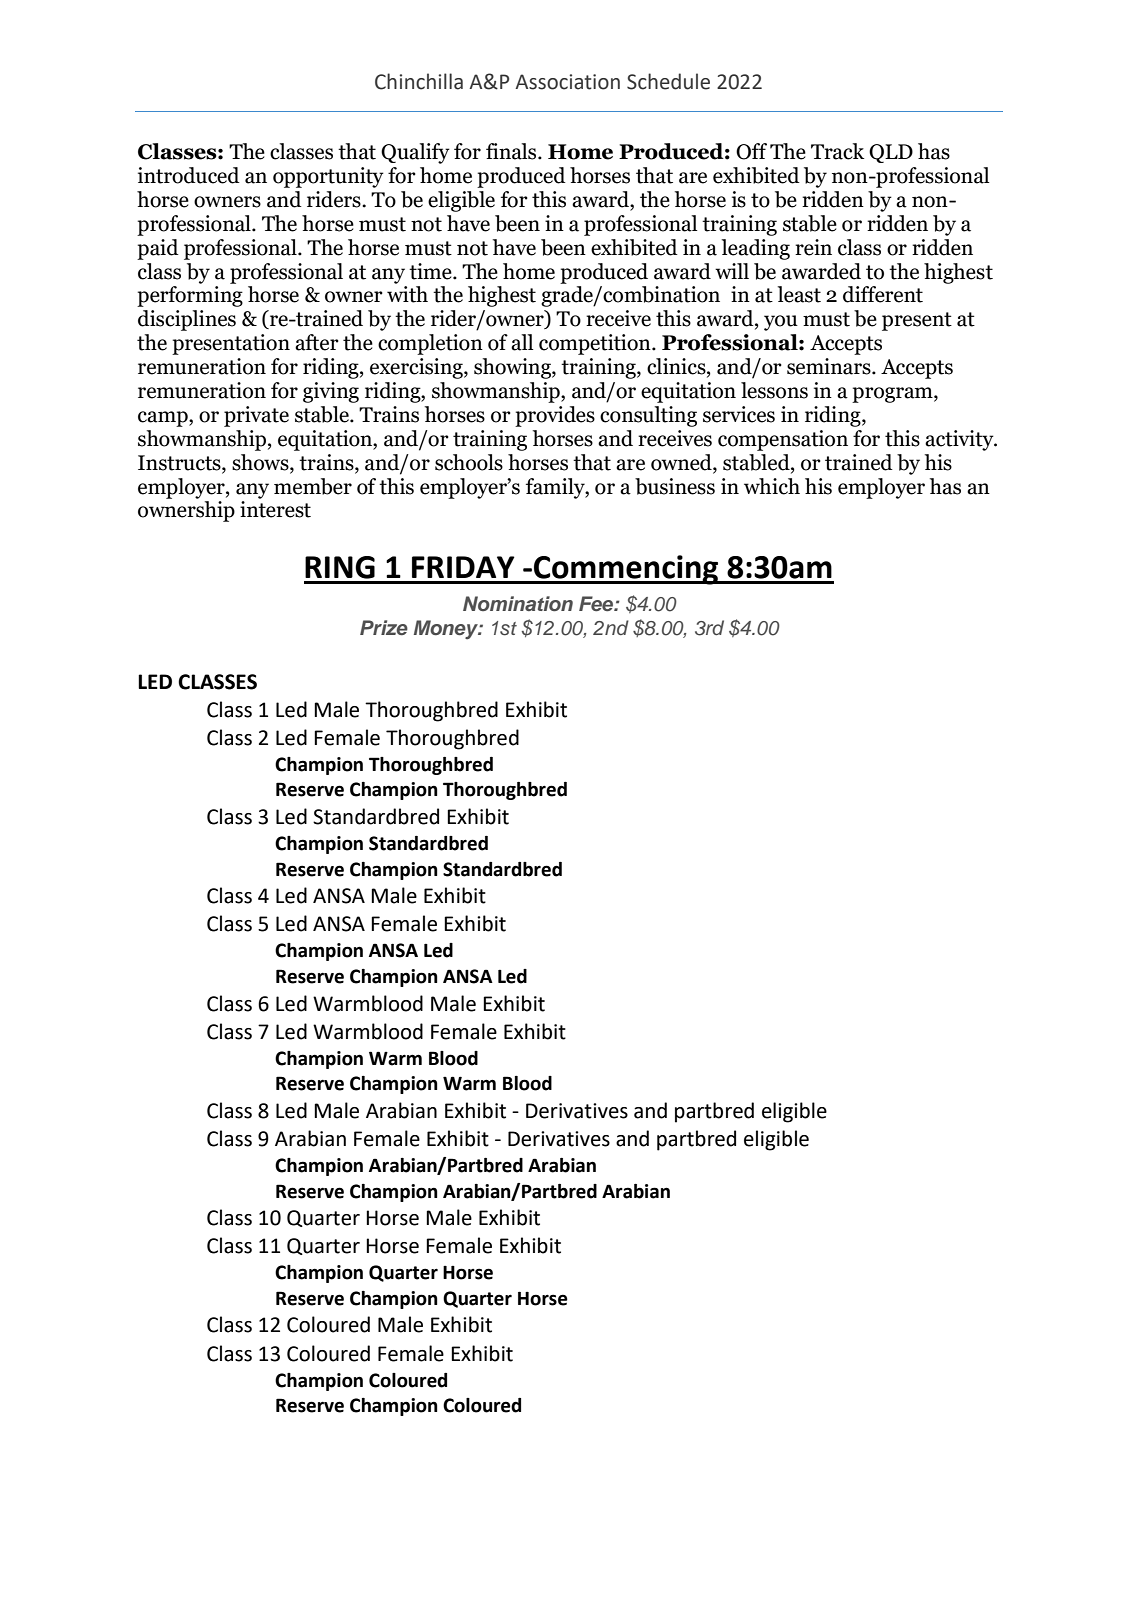 The width and height of the document is (1137, 1609). Describe the element at coordinates (469, 462) in the document. I see `schools` at that location.
